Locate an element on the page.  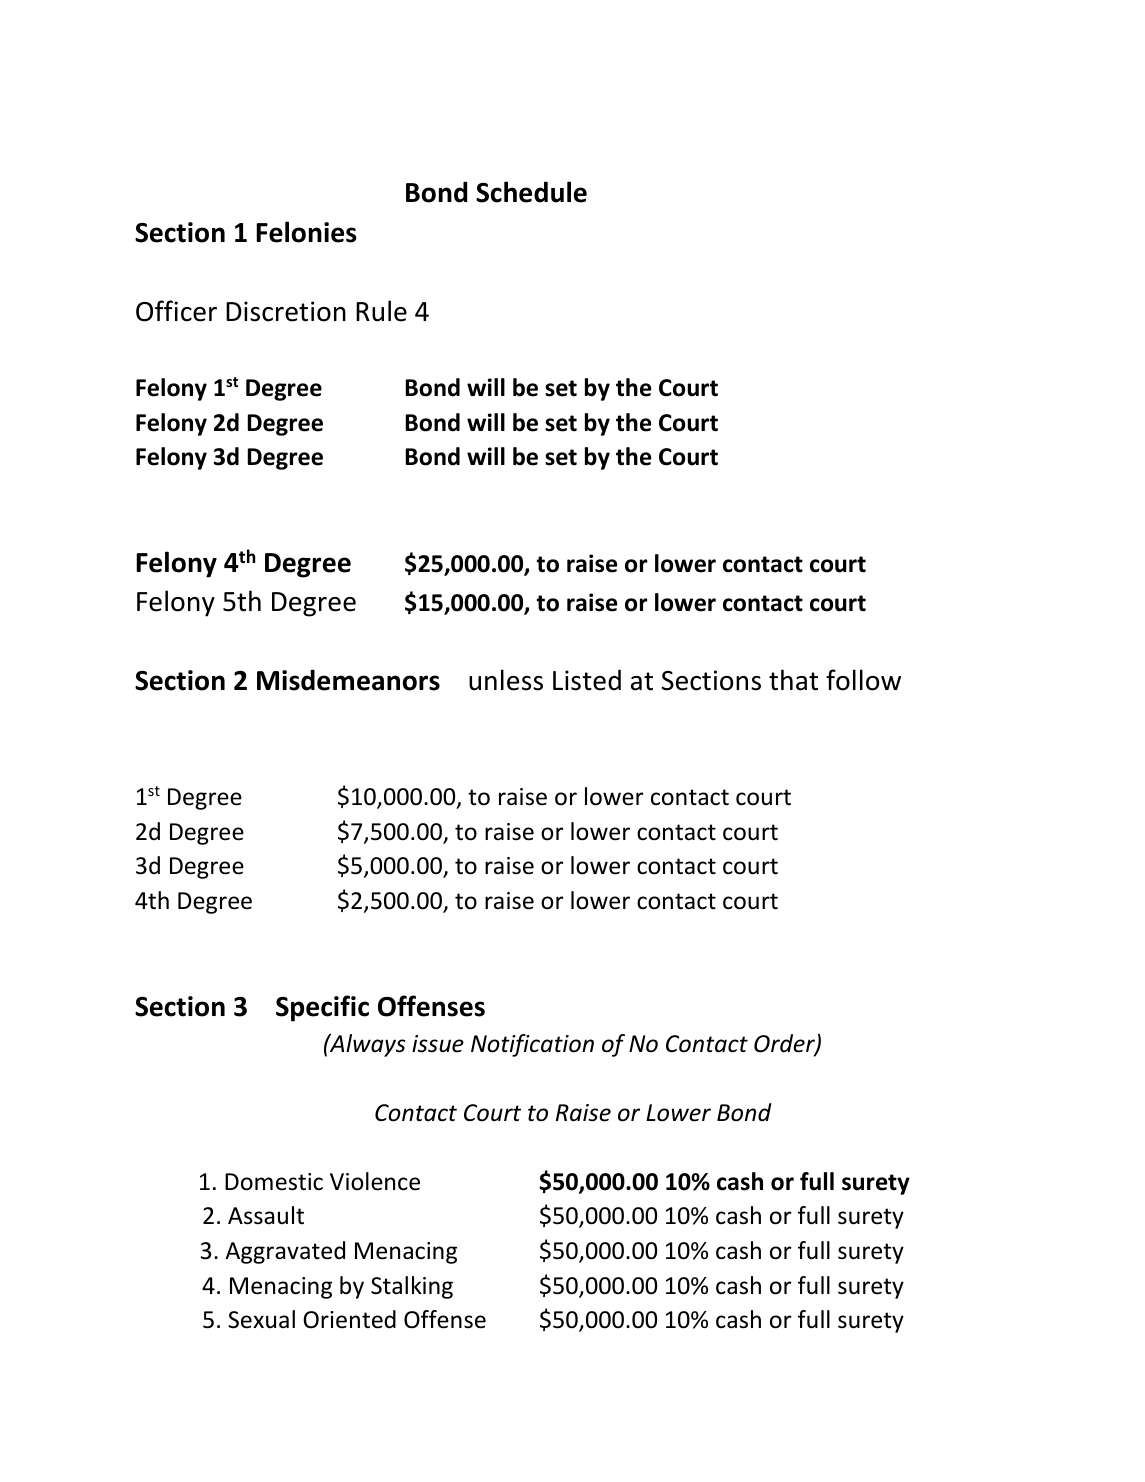
unless is located at coordinates (506, 680).
